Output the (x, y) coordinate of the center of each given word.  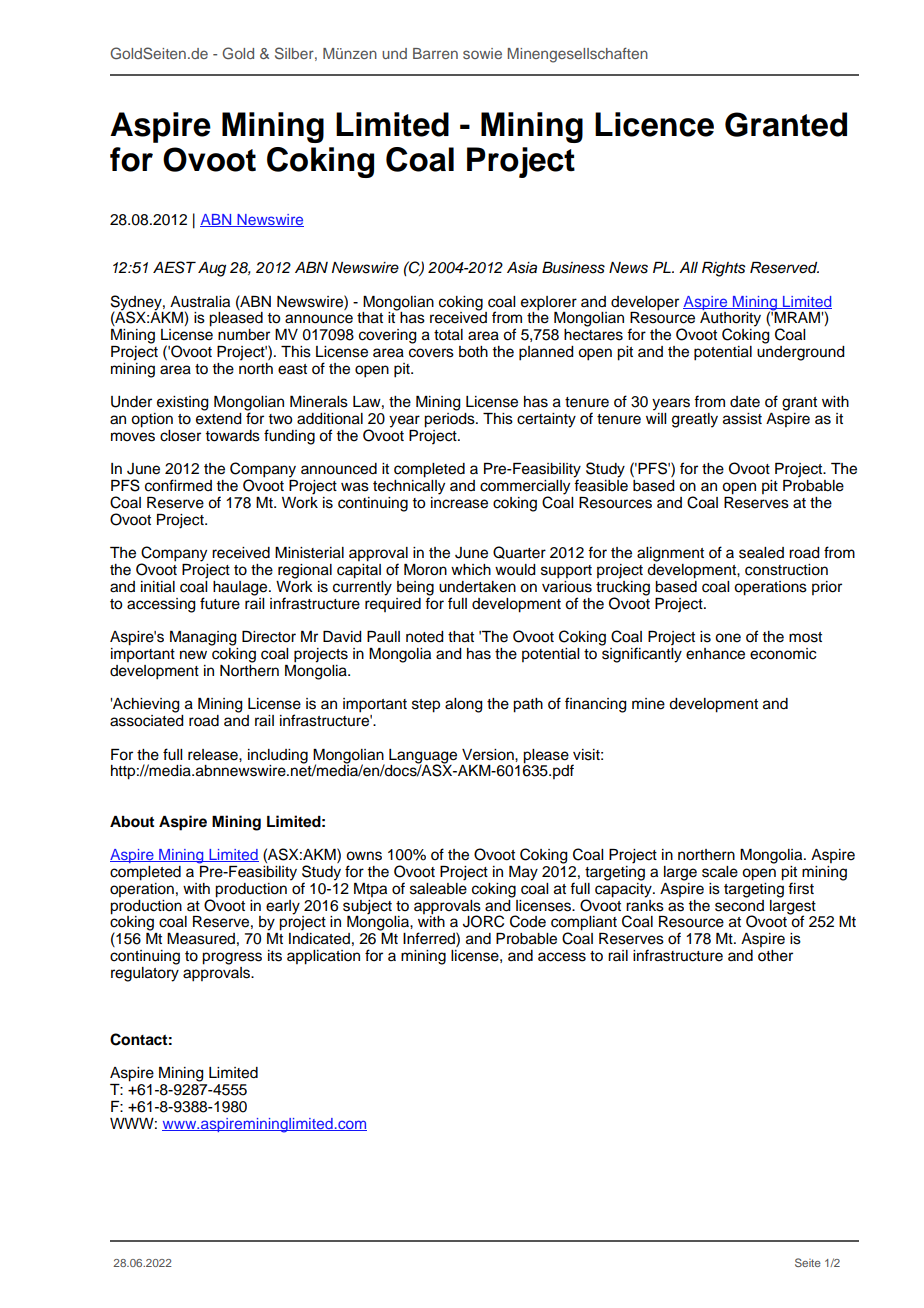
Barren (435, 53)
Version (489, 755)
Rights (724, 269)
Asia (522, 268)
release (214, 755)
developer (645, 303)
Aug (212, 269)
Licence (654, 124)
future (220, 603)
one (728, 638)
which (471, 570)
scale (720, 872)
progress (232, 958)
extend (219, 417)
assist (742, 419)
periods (450, 419)
